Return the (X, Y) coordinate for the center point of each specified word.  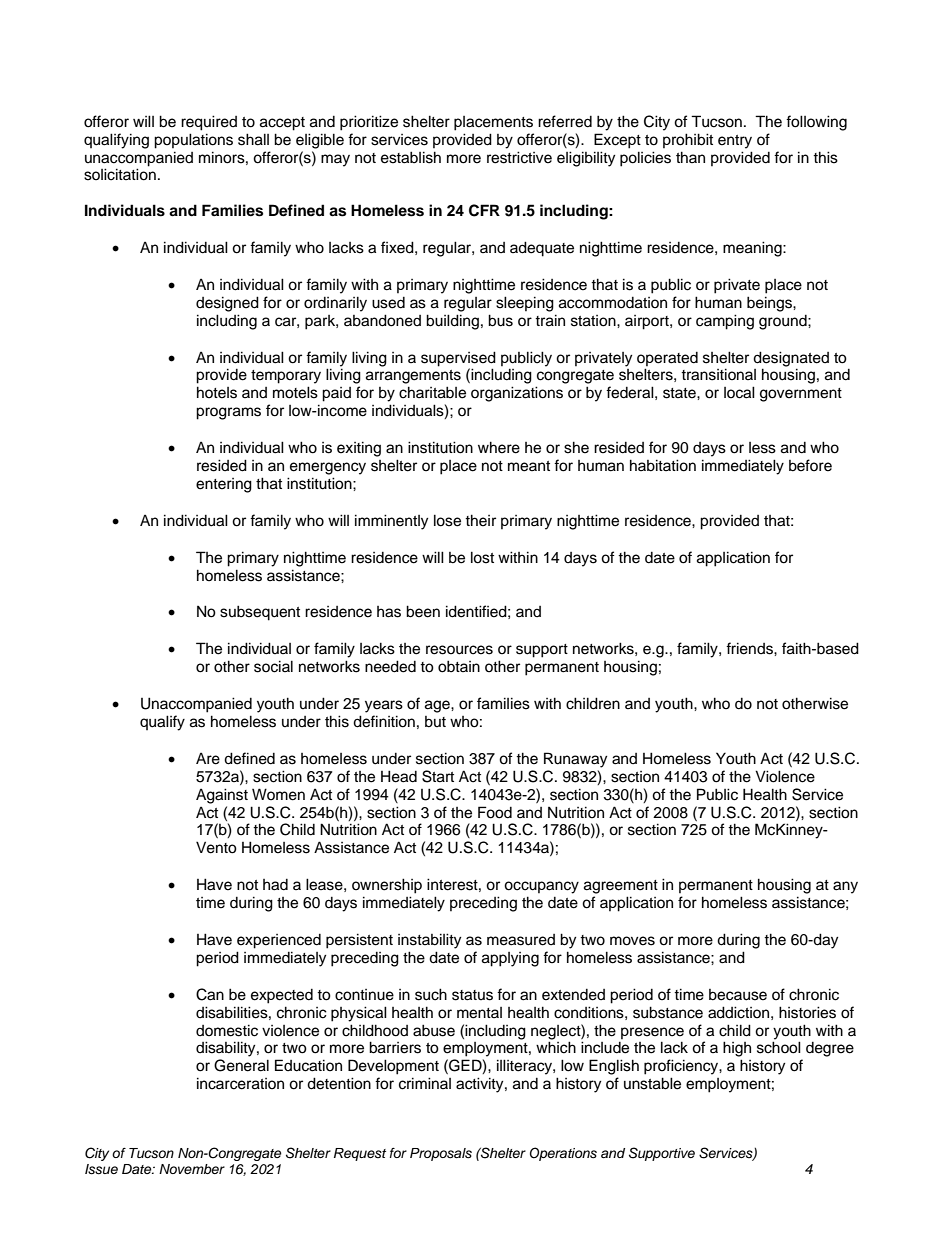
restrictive (519, 157)
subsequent (260, 613)
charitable (432, 392)
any (845, 887)
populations (193, 141)
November (192, 1169)
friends (750, 648)
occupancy (541, 887)
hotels (217, 392)
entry (735, 142)
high (737, 1049)
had (275, 885)
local (739, 392)
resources (459, 650)
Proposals (441, 1154)
